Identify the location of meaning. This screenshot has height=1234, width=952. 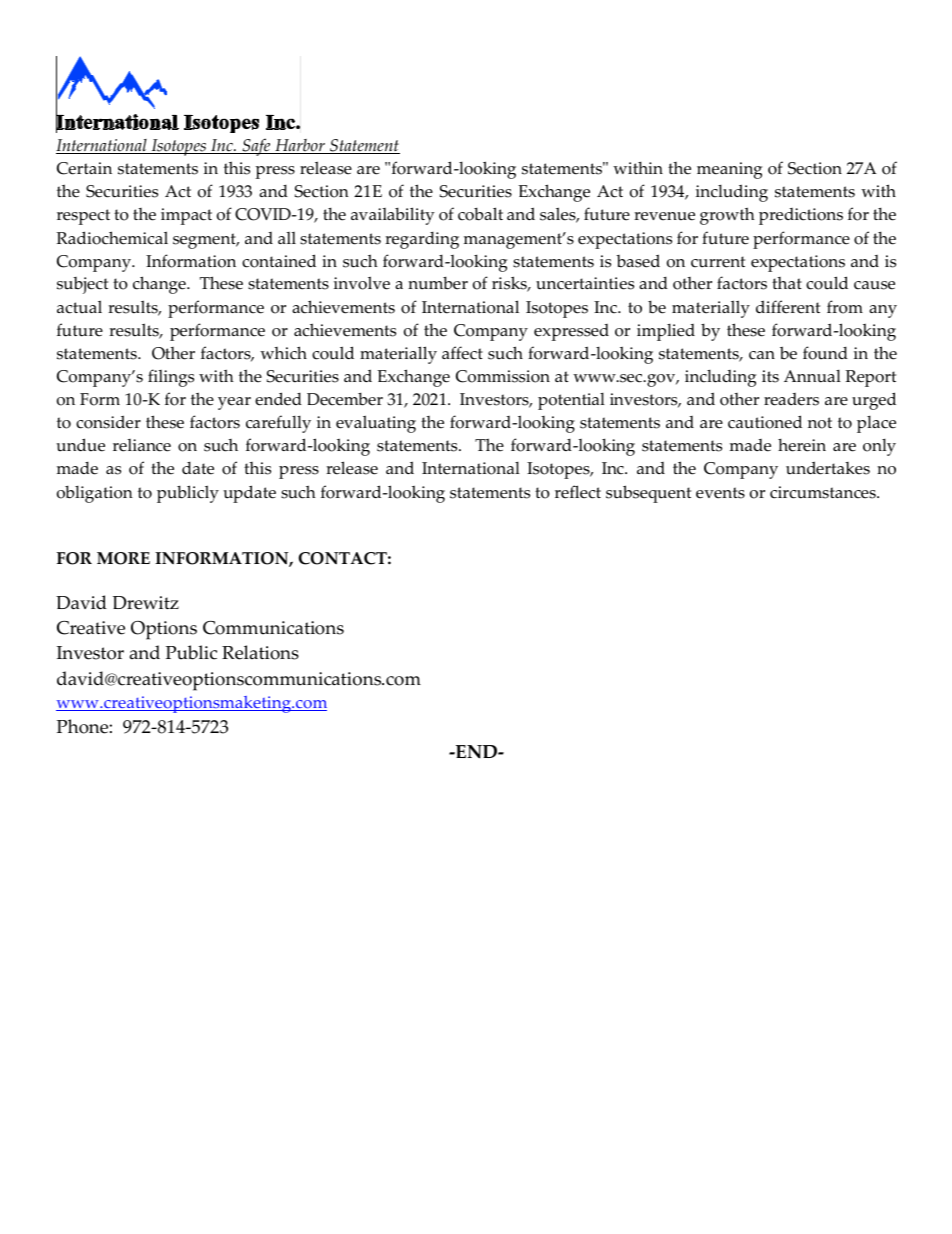
(729, 170).
